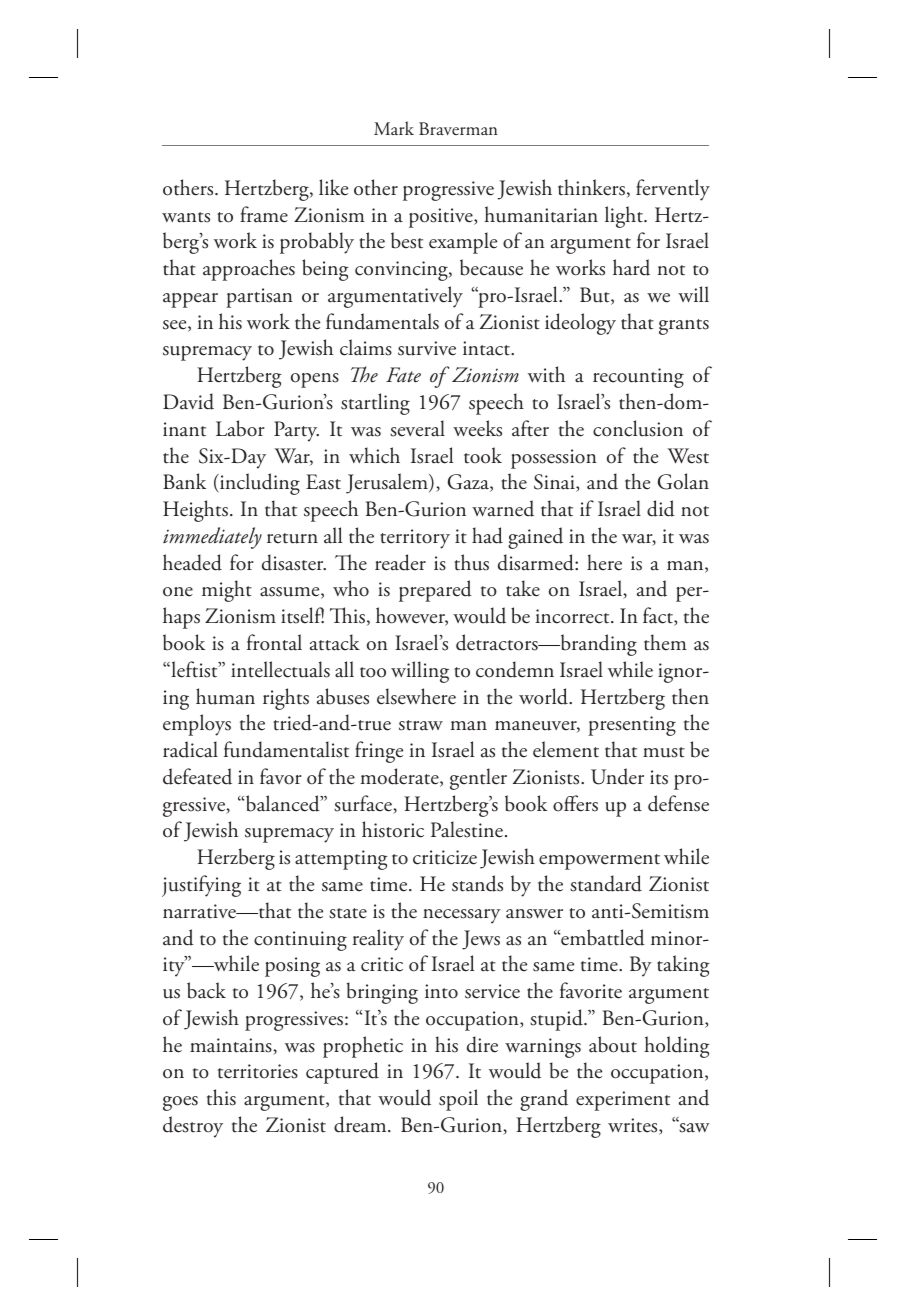  What do you see at coordinates (458, 128) in the image?
I see `Braverman` at bounding box center [458, 128].
